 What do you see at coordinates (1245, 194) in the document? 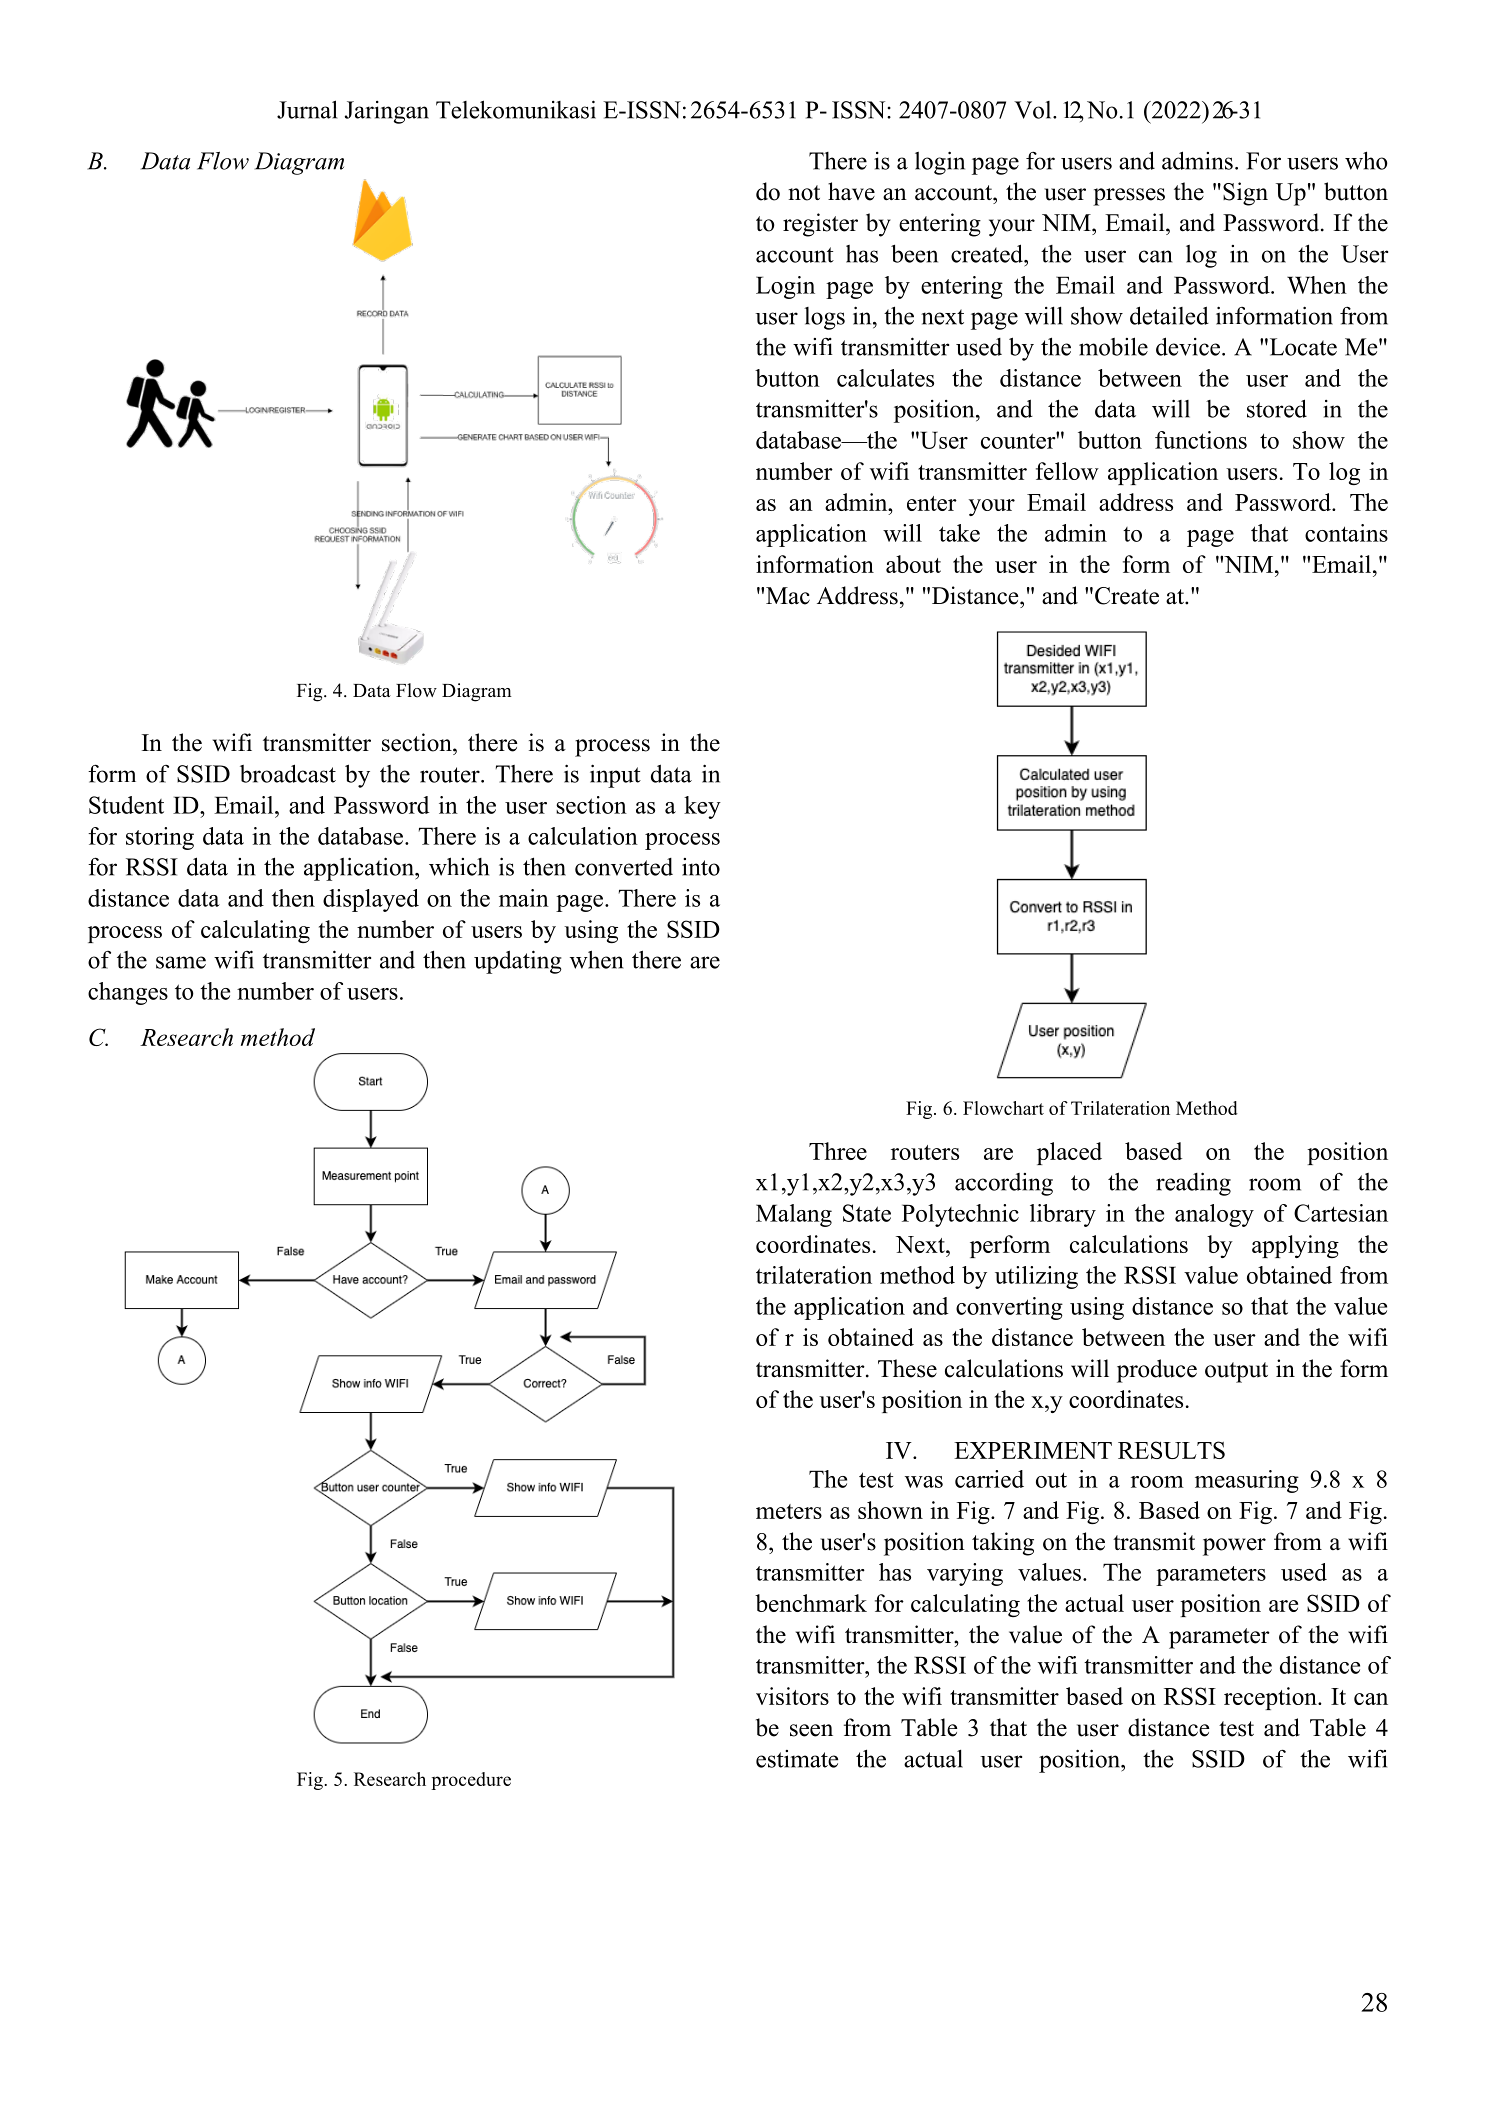
I see `Sign` at bounding box center [1245, 194].
